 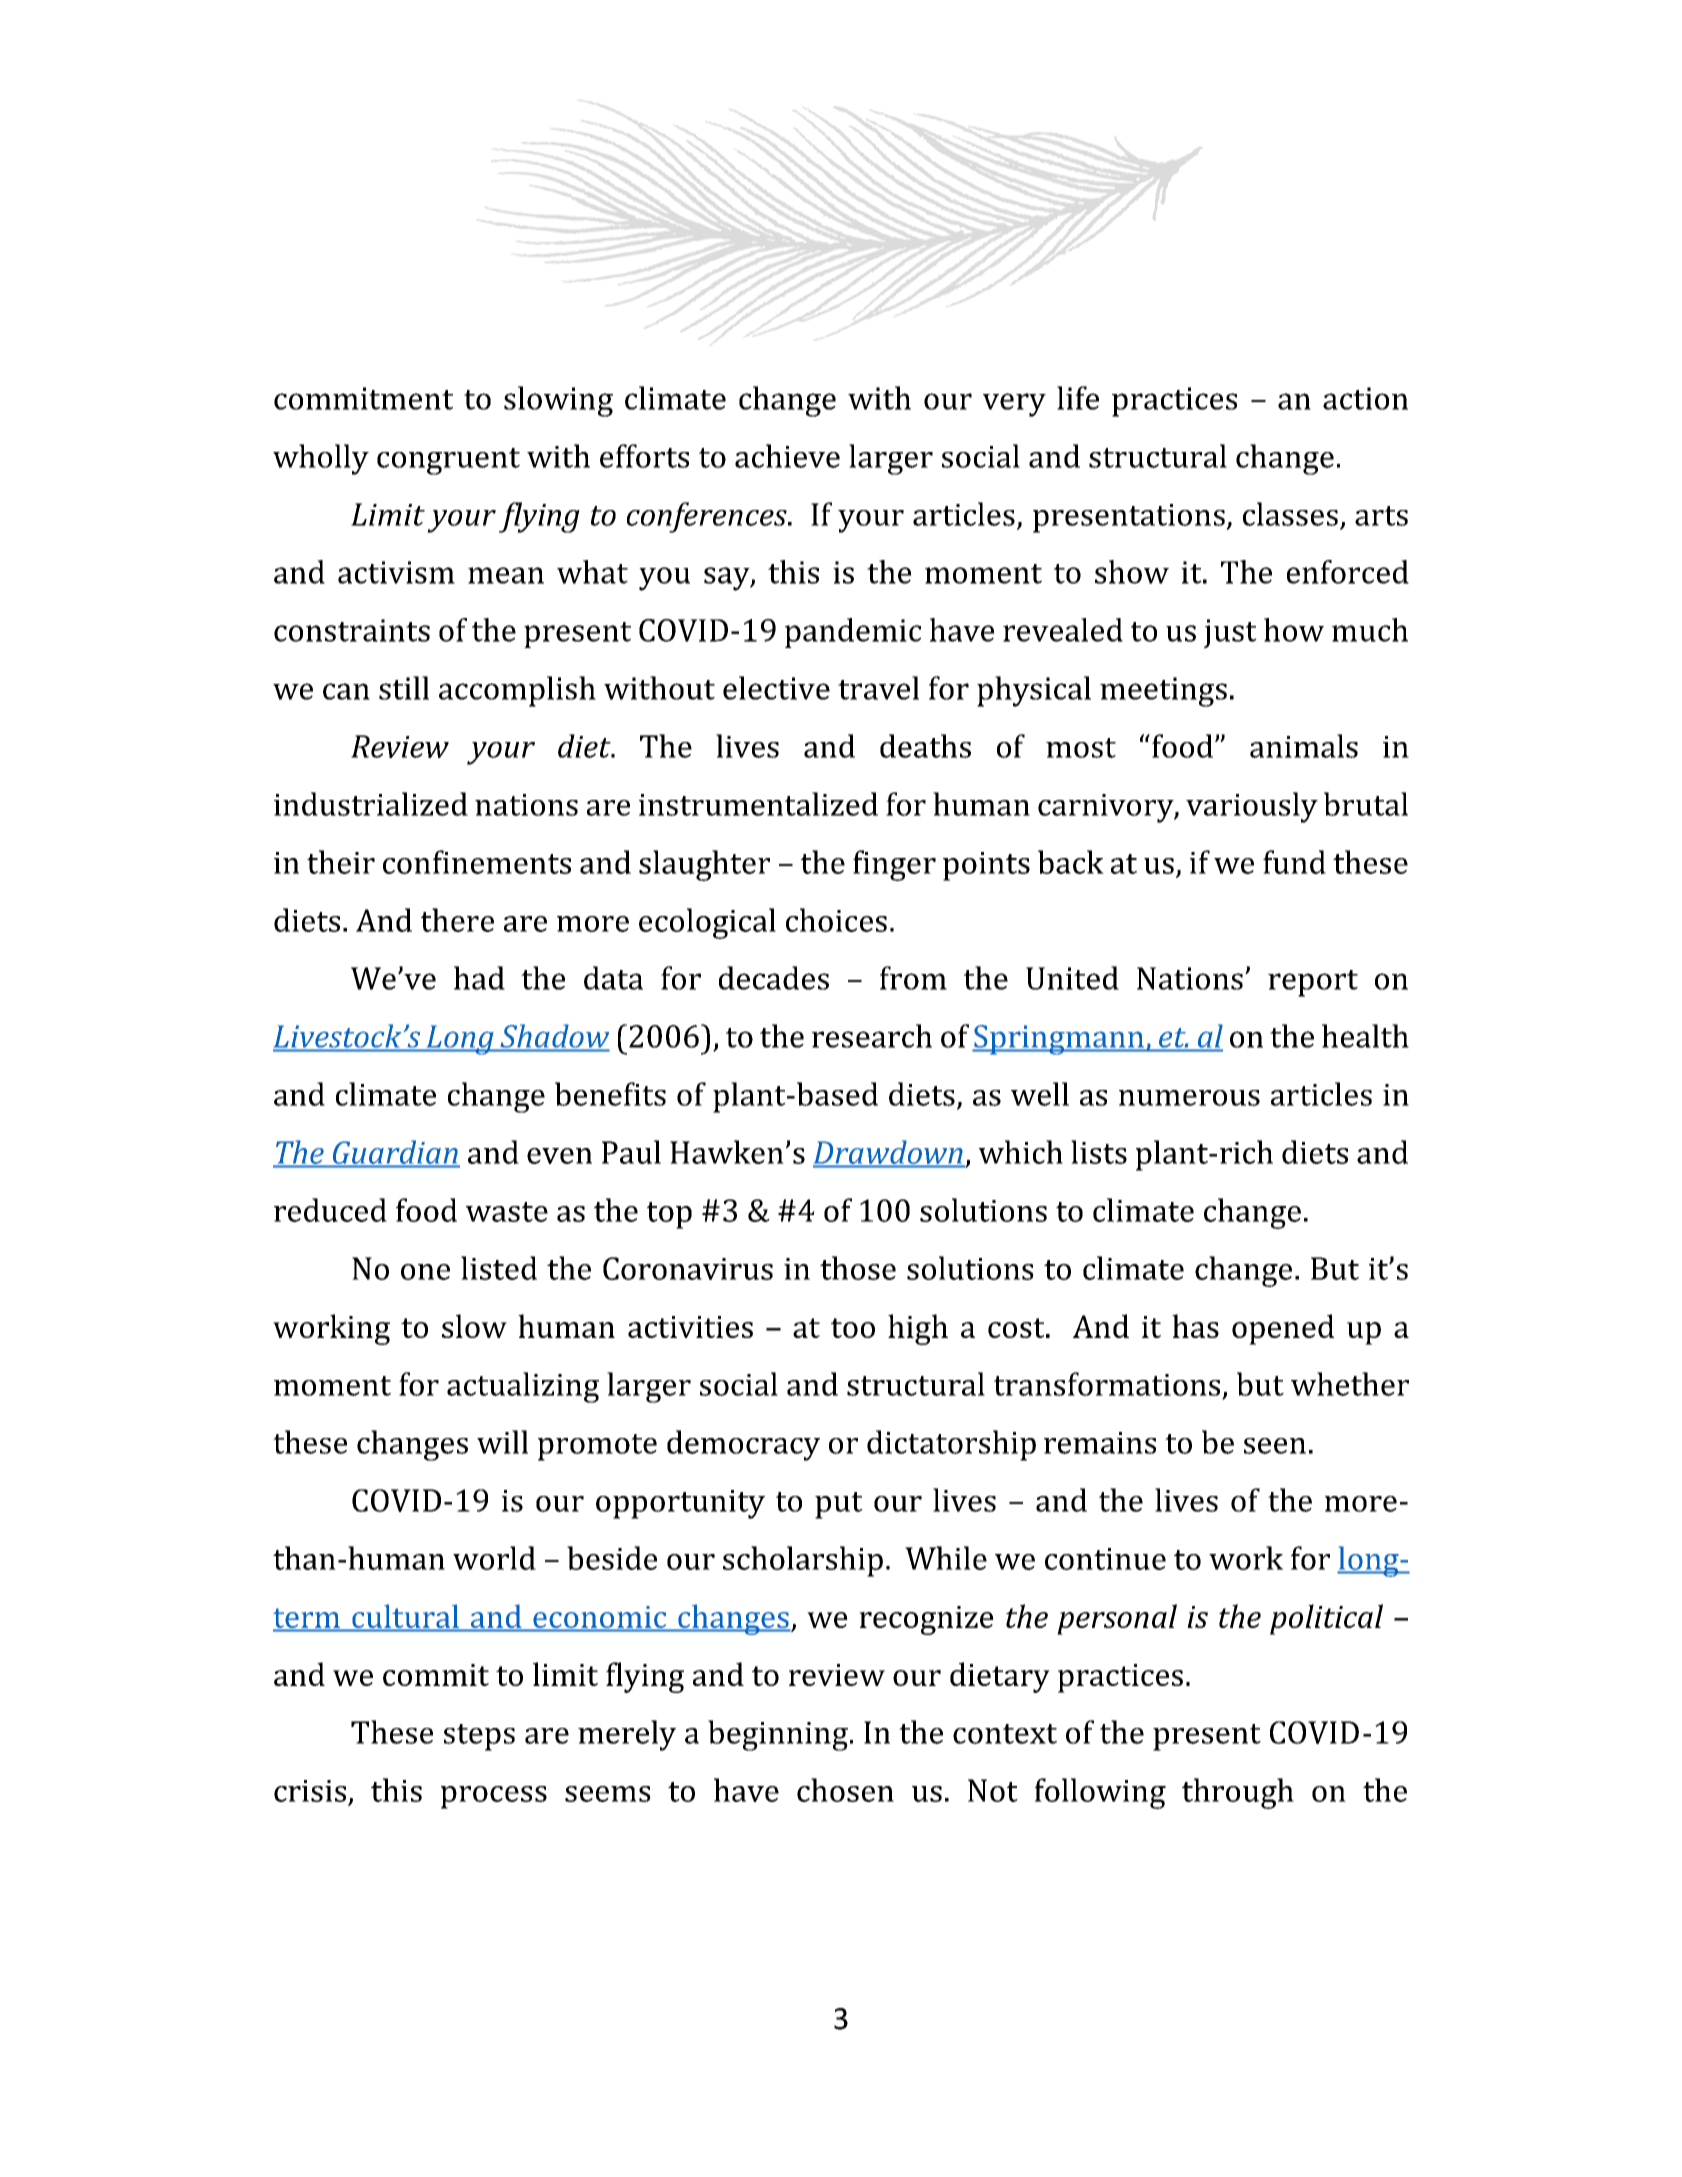 What do you see at coordinates (457, 920) in the document?
I see `there` at bounding box center [457, 920].
